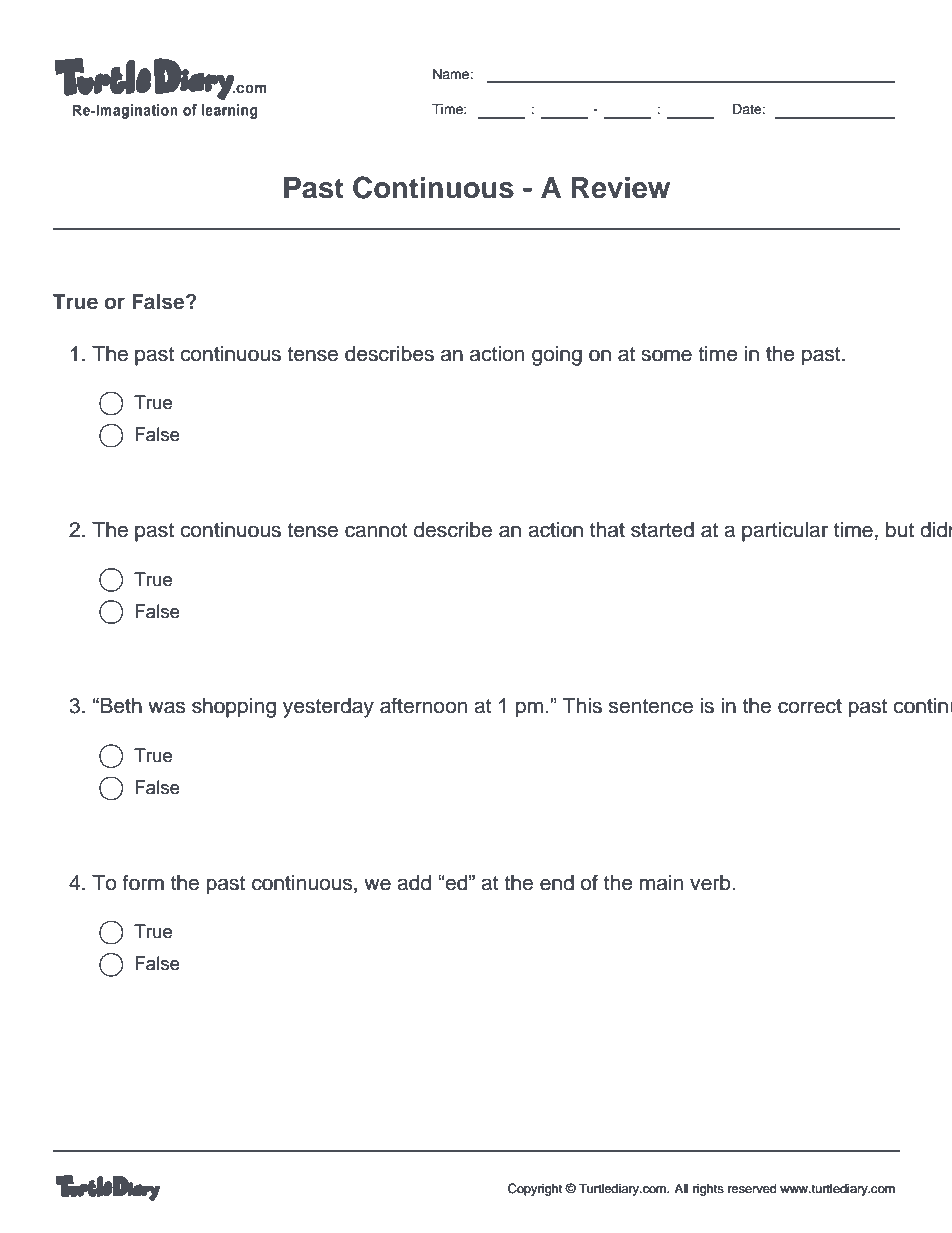 This screenshot has height=1233, width=952. What do you see at coordinates (143, 882) in the screenshot?
I see `form` at bounding box center [143, 882].
